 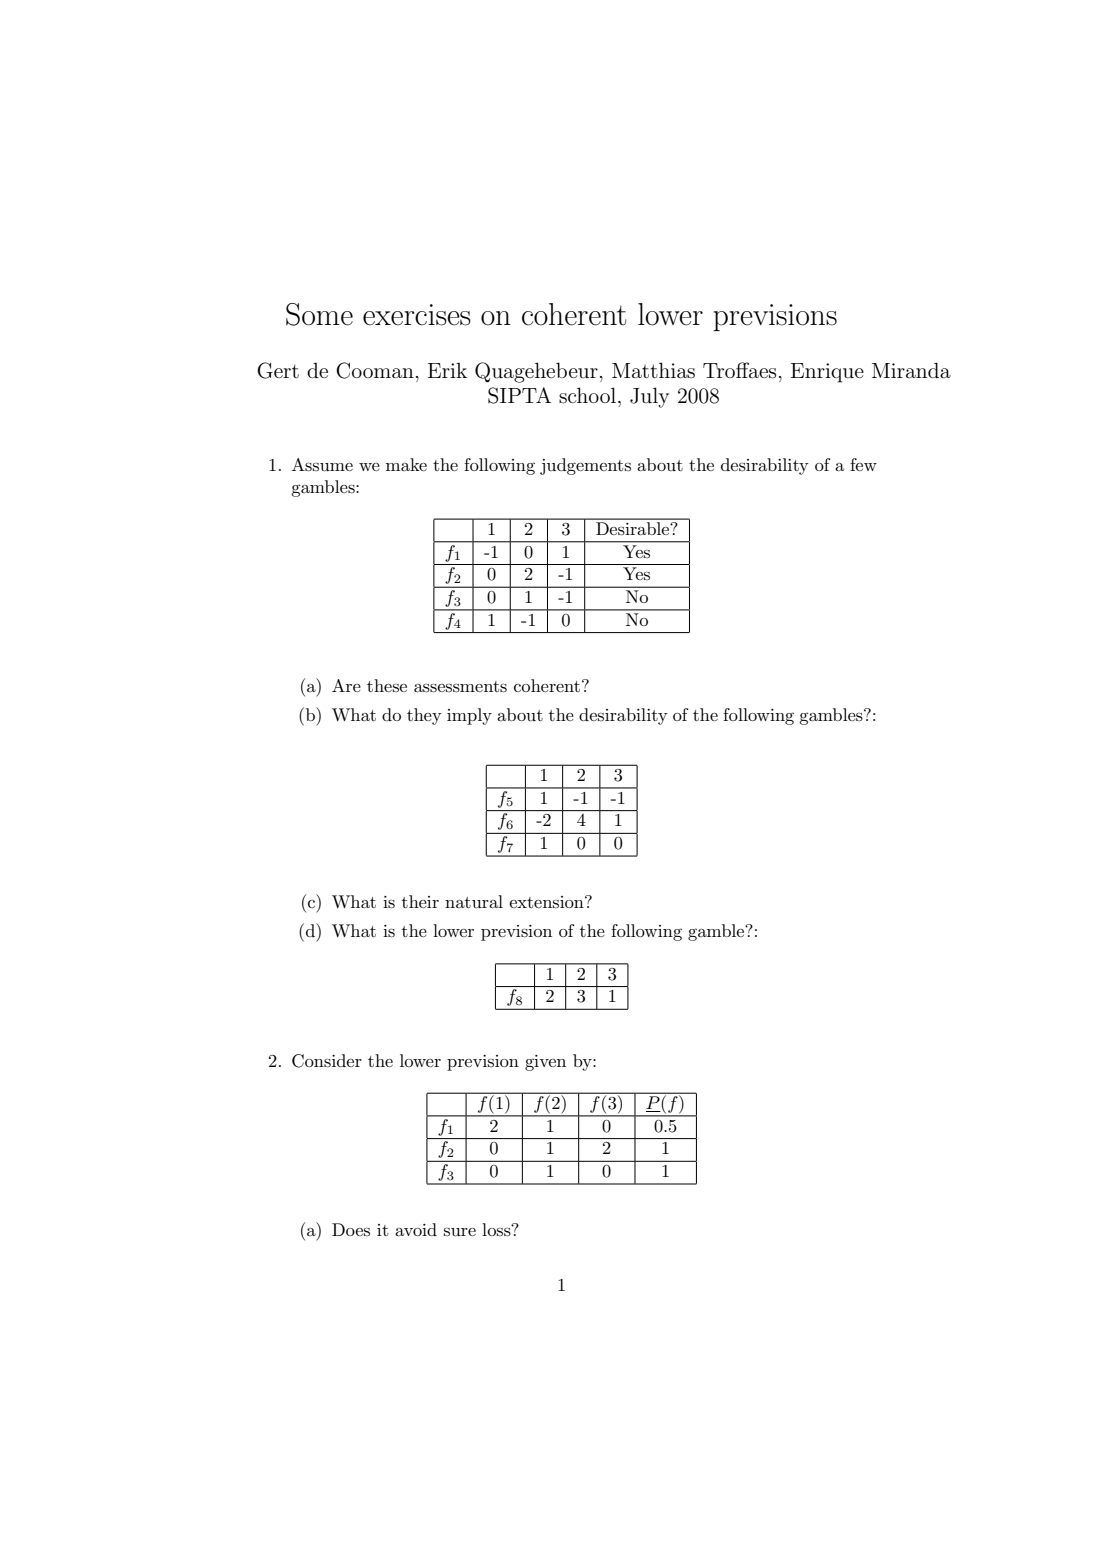 I want to click on given, so click(x=545, y=1063).
